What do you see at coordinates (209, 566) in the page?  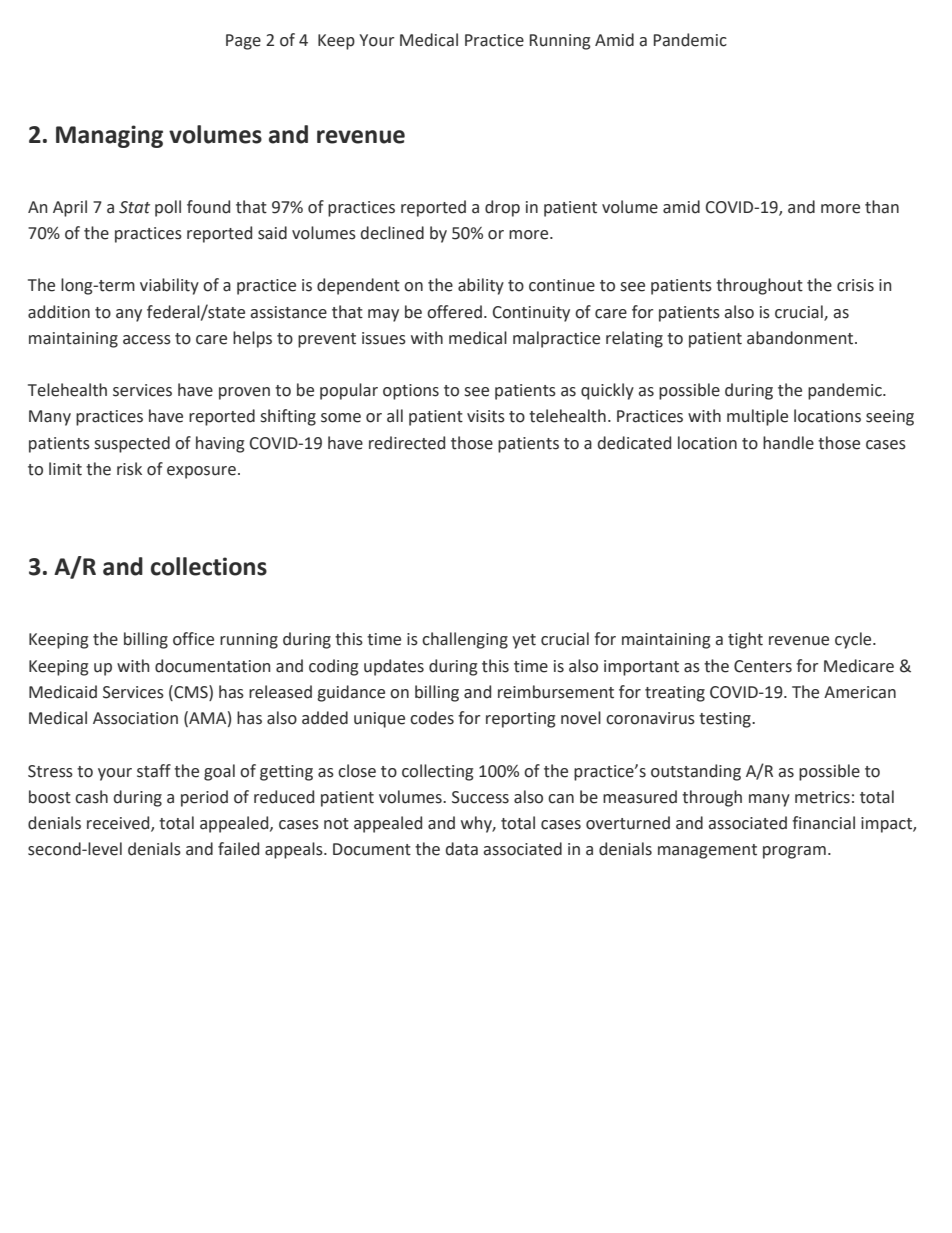 I see `collections` at bounding box center [209, 566].
